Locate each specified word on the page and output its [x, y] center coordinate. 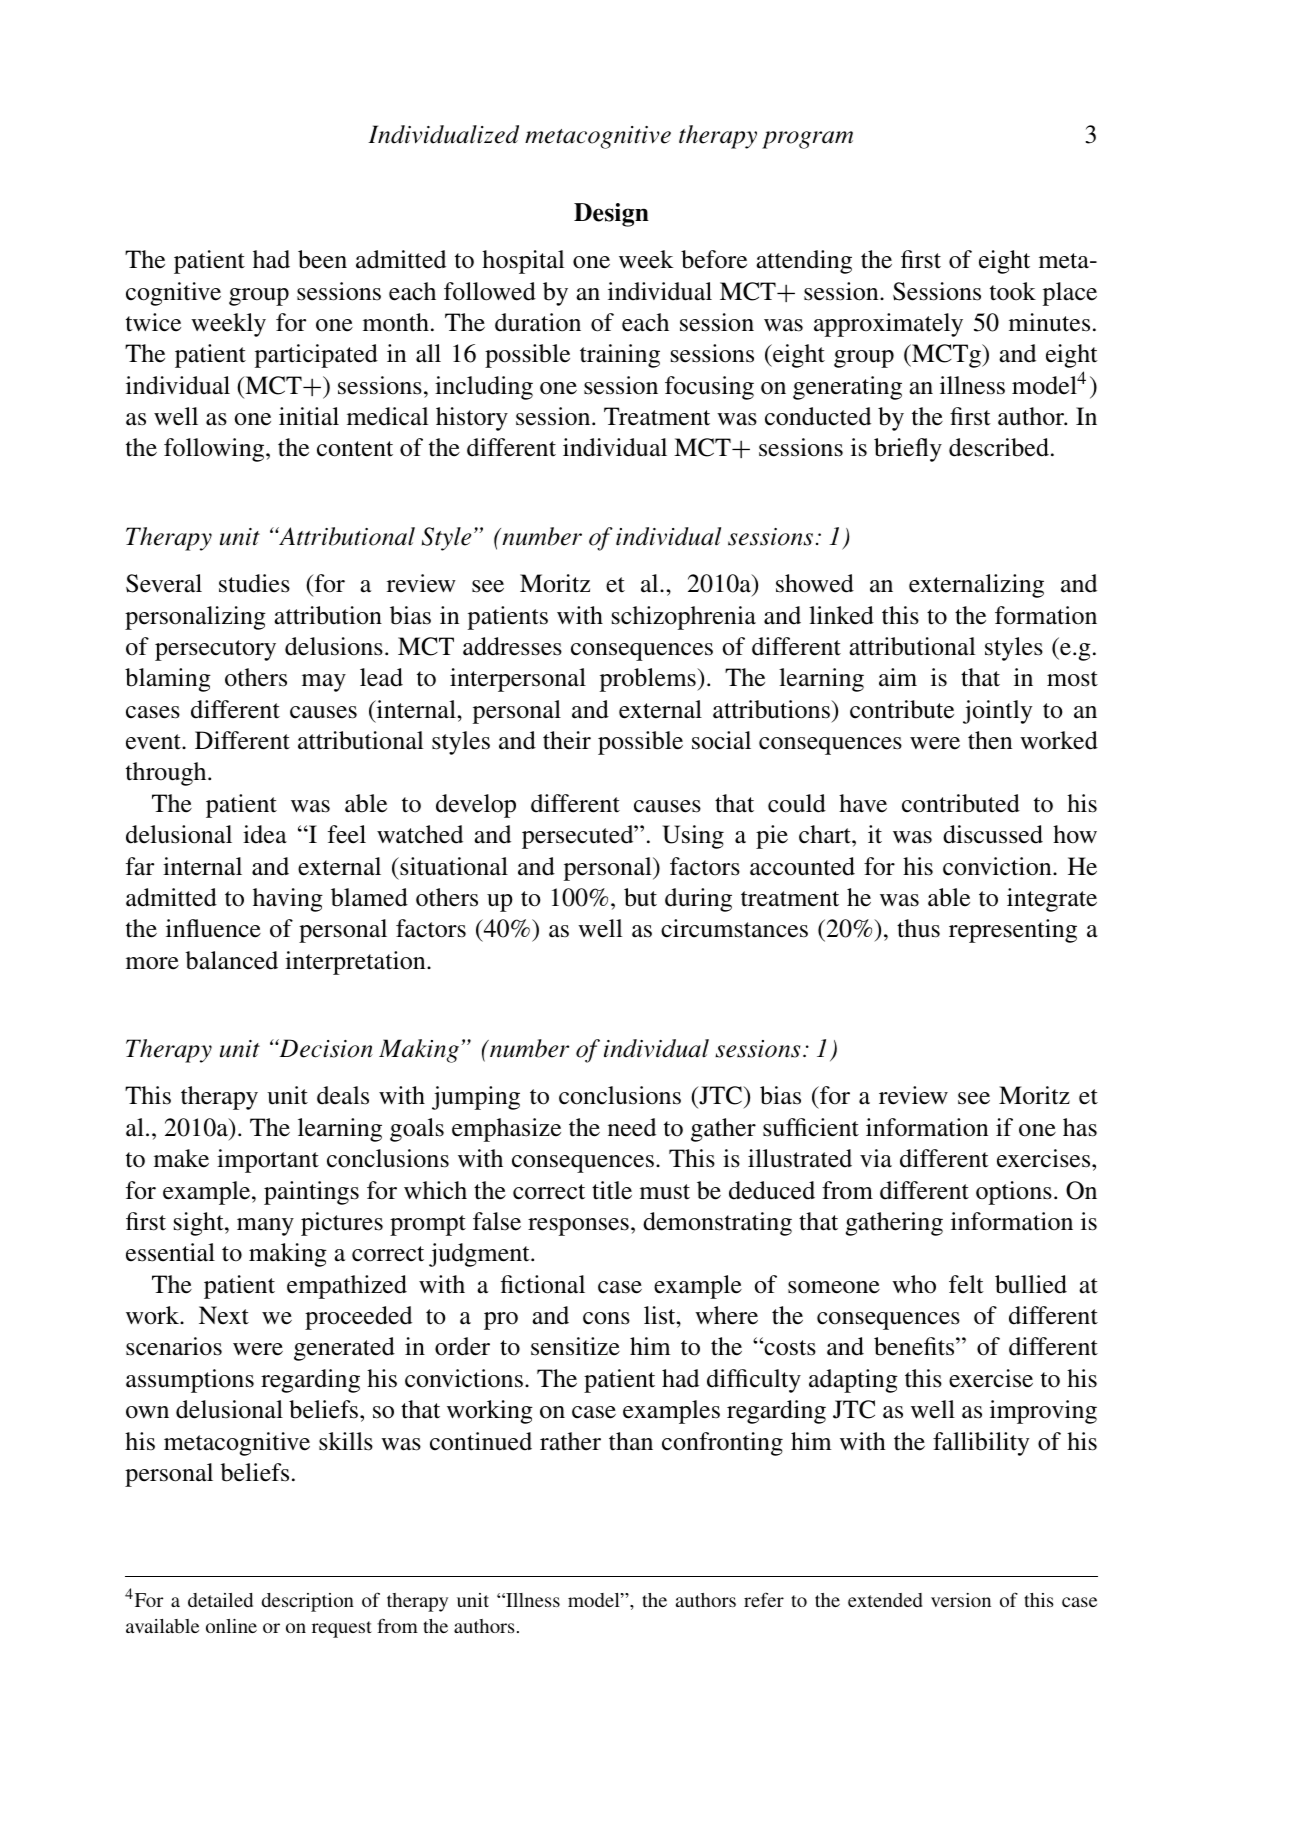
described [999, 447]
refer [764, 1599]
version [961, 1600]
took [1013, 291]
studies [254, 583]
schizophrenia [684, 618]
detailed [220, 1600]
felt [966, 1284]
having [288, 900]
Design [611, 215]
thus [918, 928]
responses [578, 1227]
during [698, 900]
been [322, 259]
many [265, 1227]
